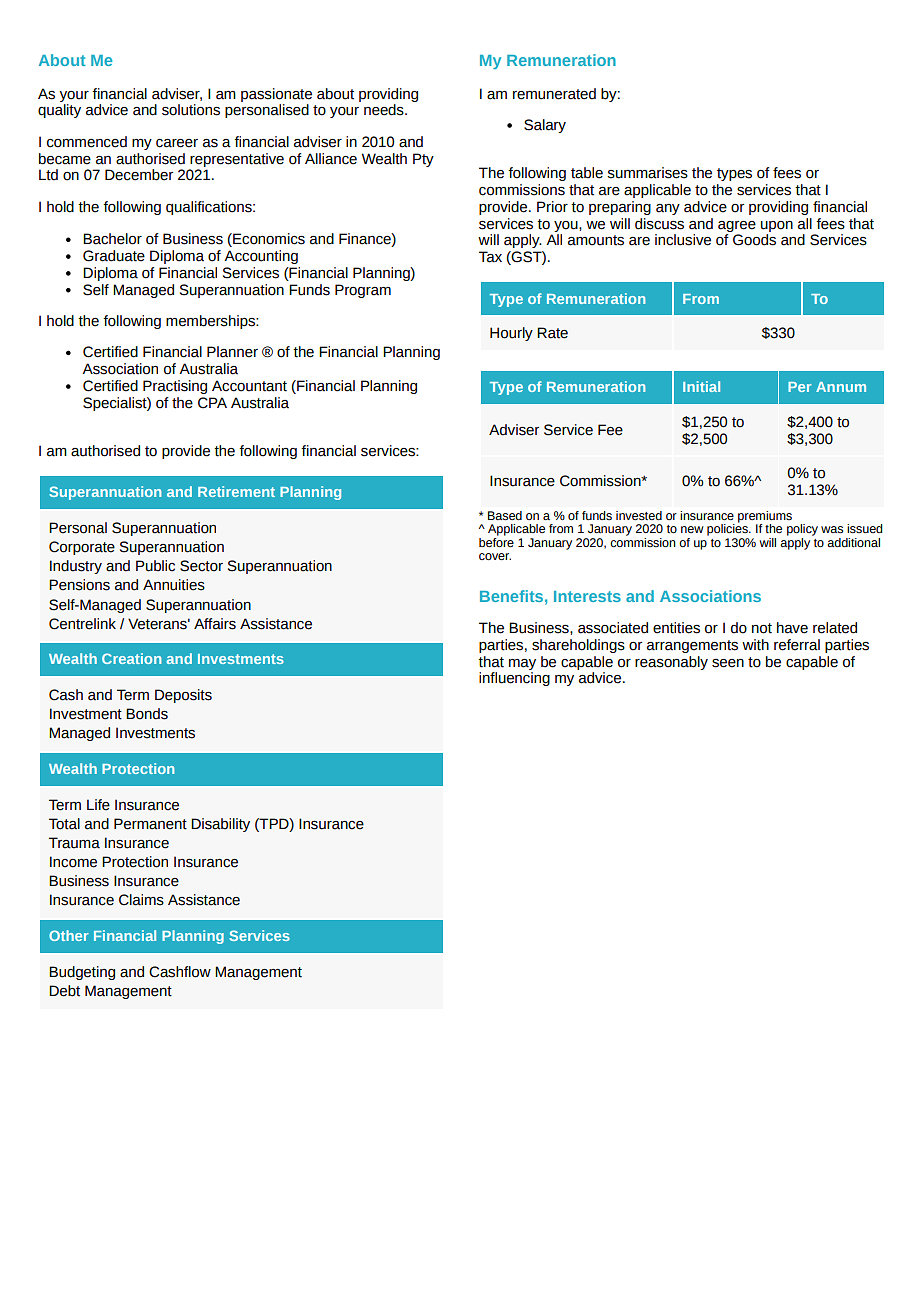 This screenshot has height=1308, width=924. What do you see at coordinates (701, 386) in the screenshot?
I see `Initial` at bounding box center [701, 386].
